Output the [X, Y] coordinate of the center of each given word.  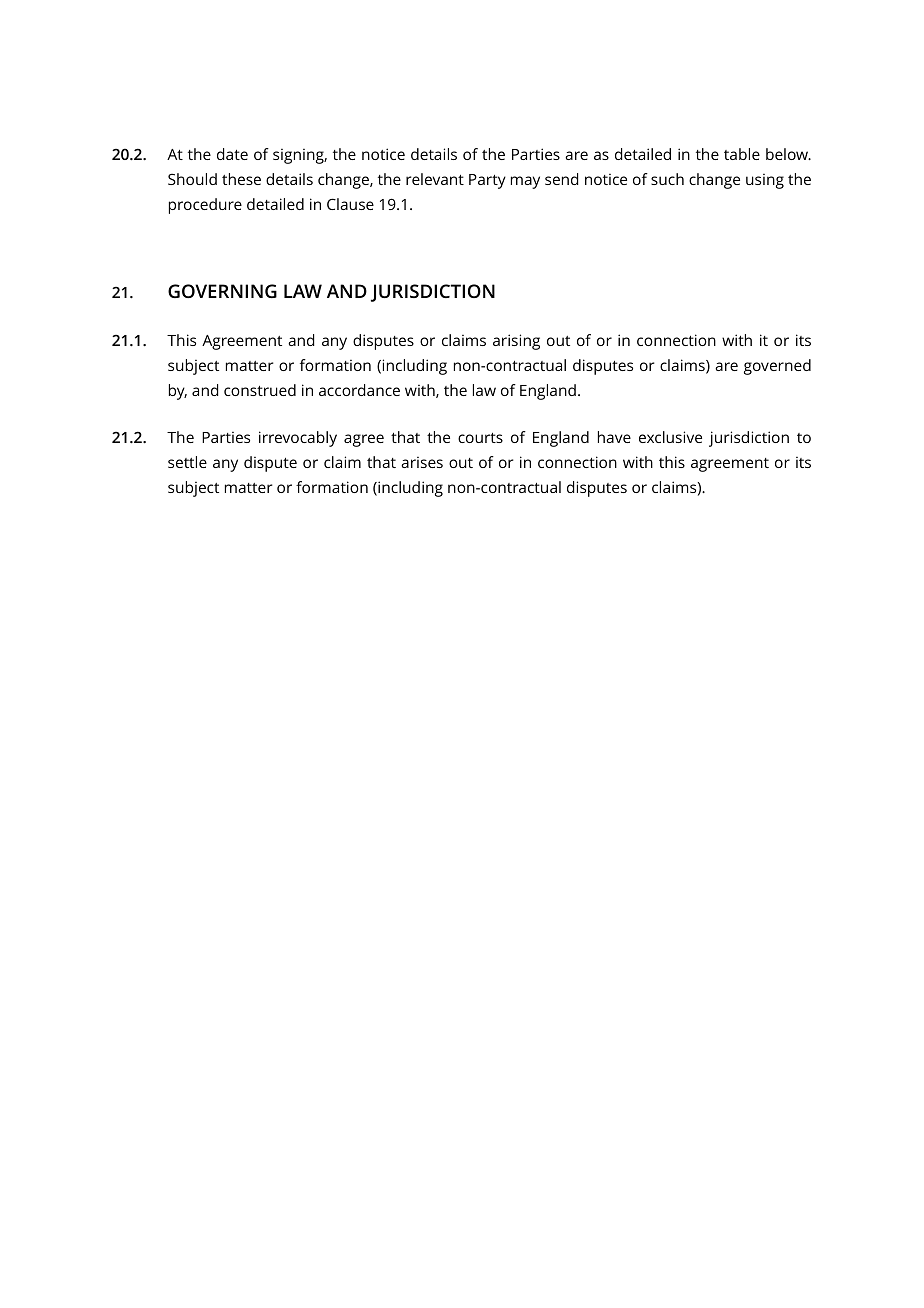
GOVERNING [222, 291]
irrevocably [298, 439]
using [765, 181]
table [742, 154]
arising [516, 342]
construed [260, 390]
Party [487, 181]
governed [777, 367]
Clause [350, 204]
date [232, 154]
